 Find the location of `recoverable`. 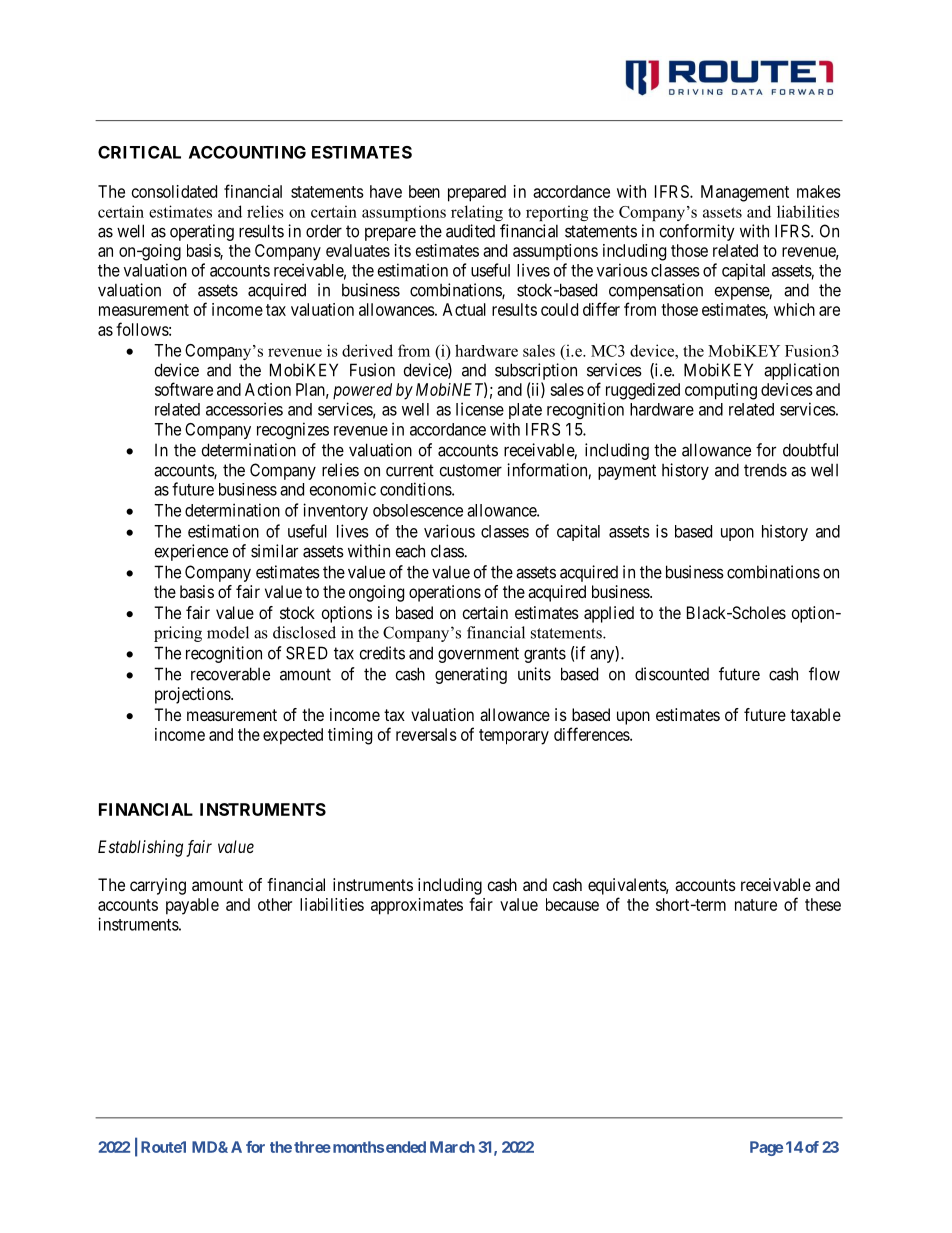

recoverable is located at coordinates (230, 674).
